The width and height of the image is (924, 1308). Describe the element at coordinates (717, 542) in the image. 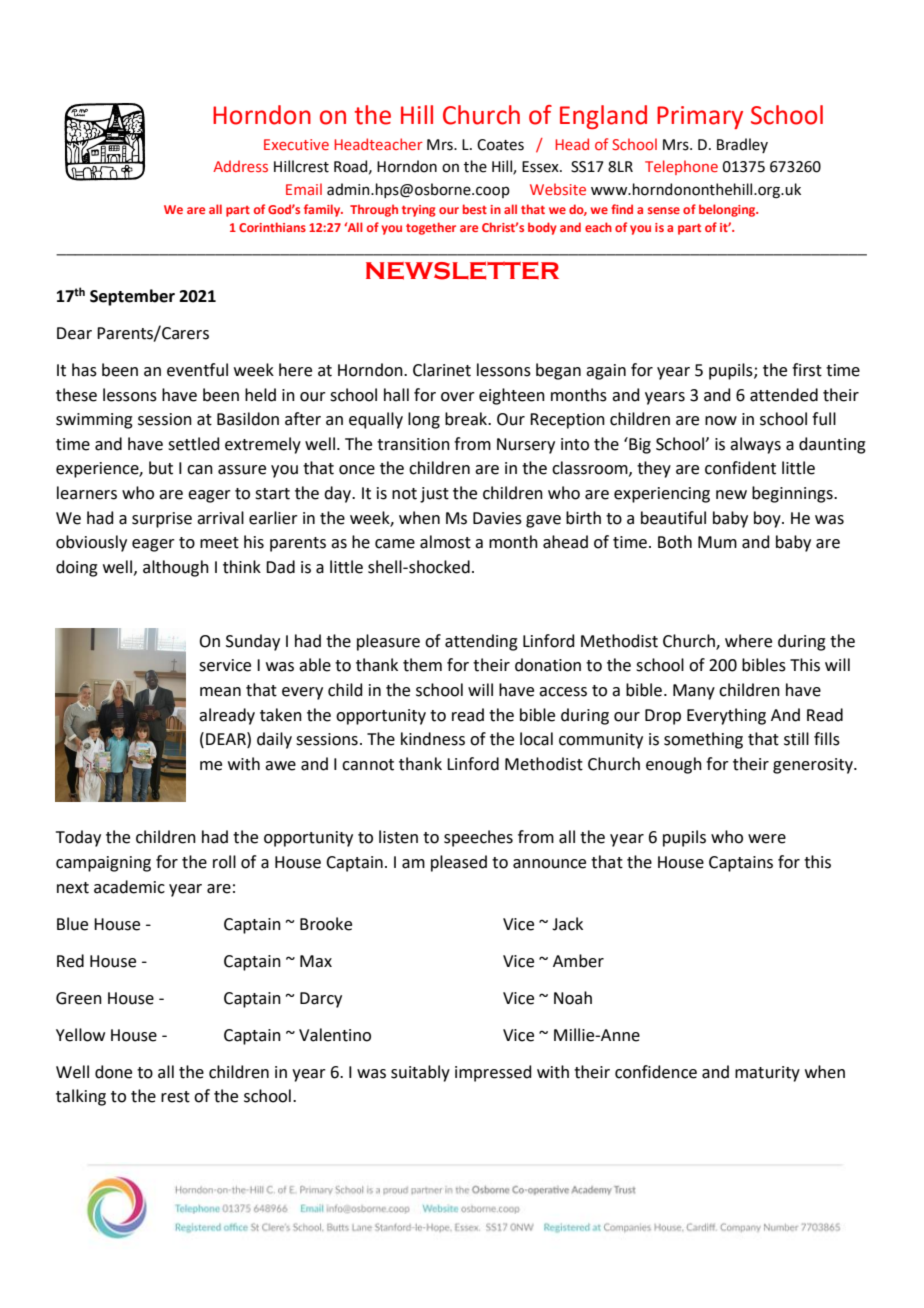

I see `Mum` at that location.
